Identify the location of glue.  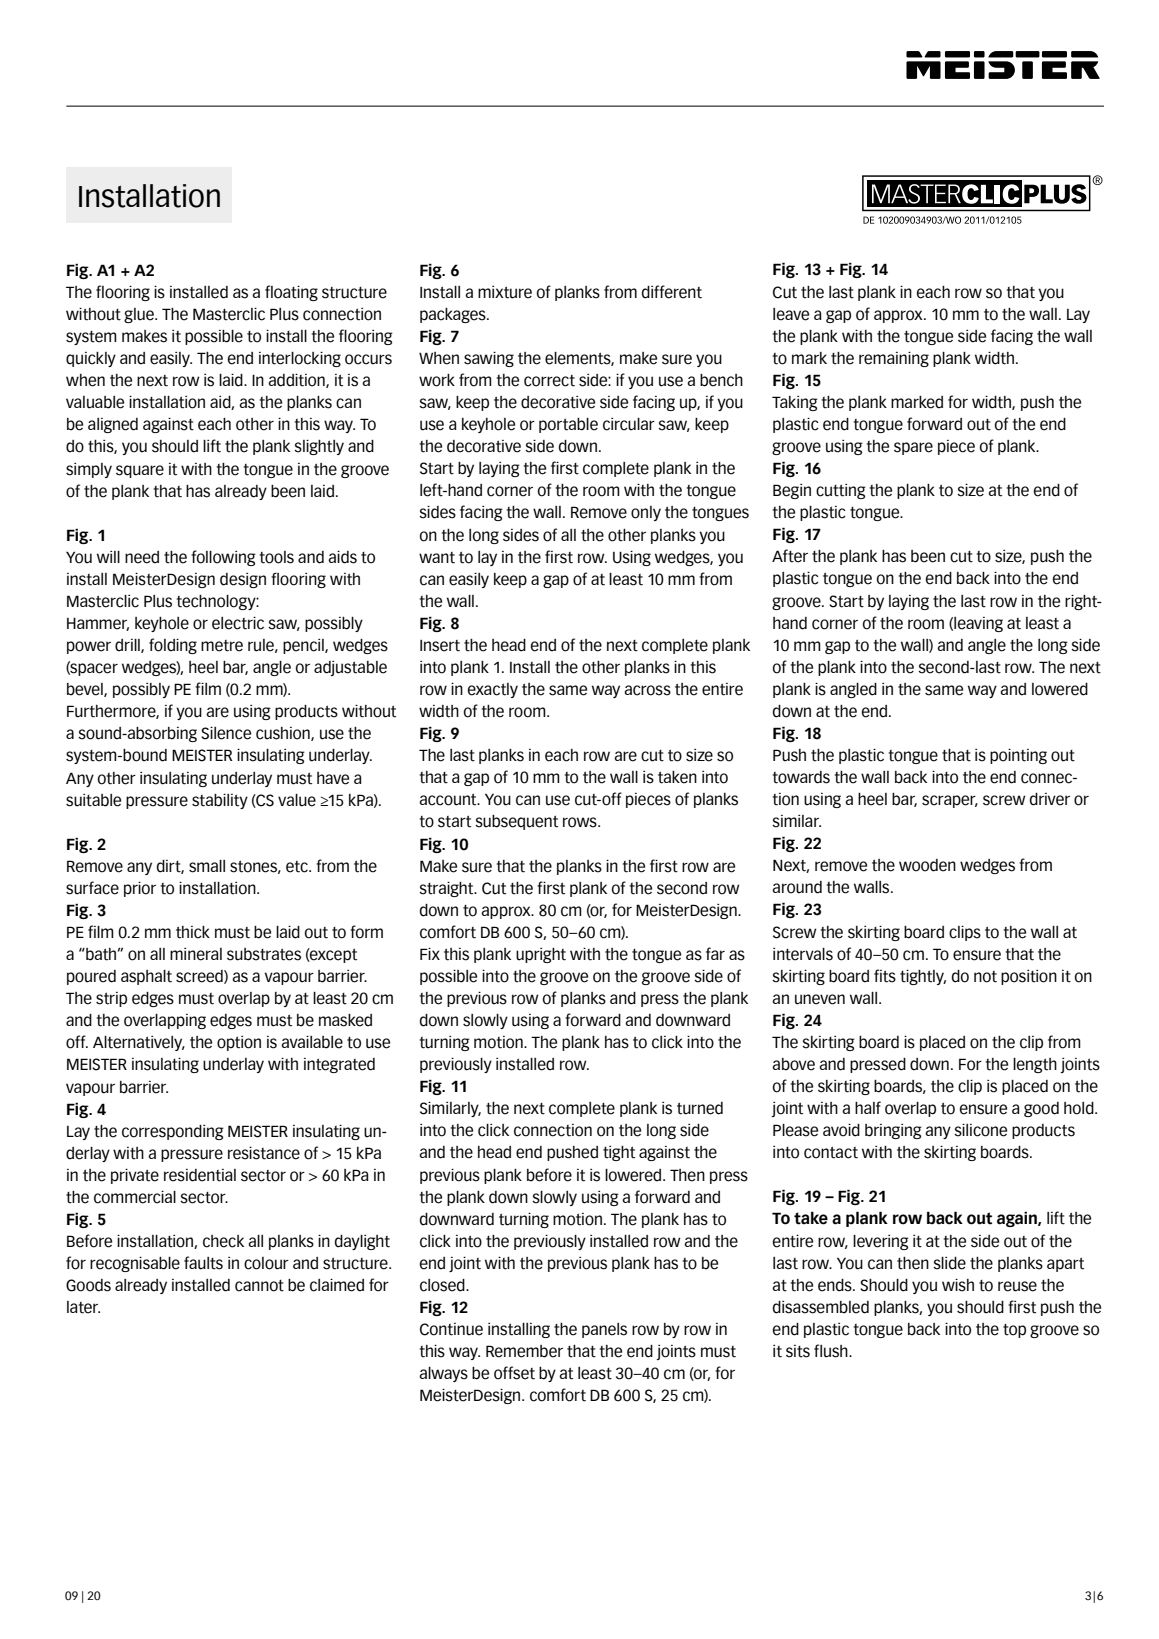
(140, 315).
